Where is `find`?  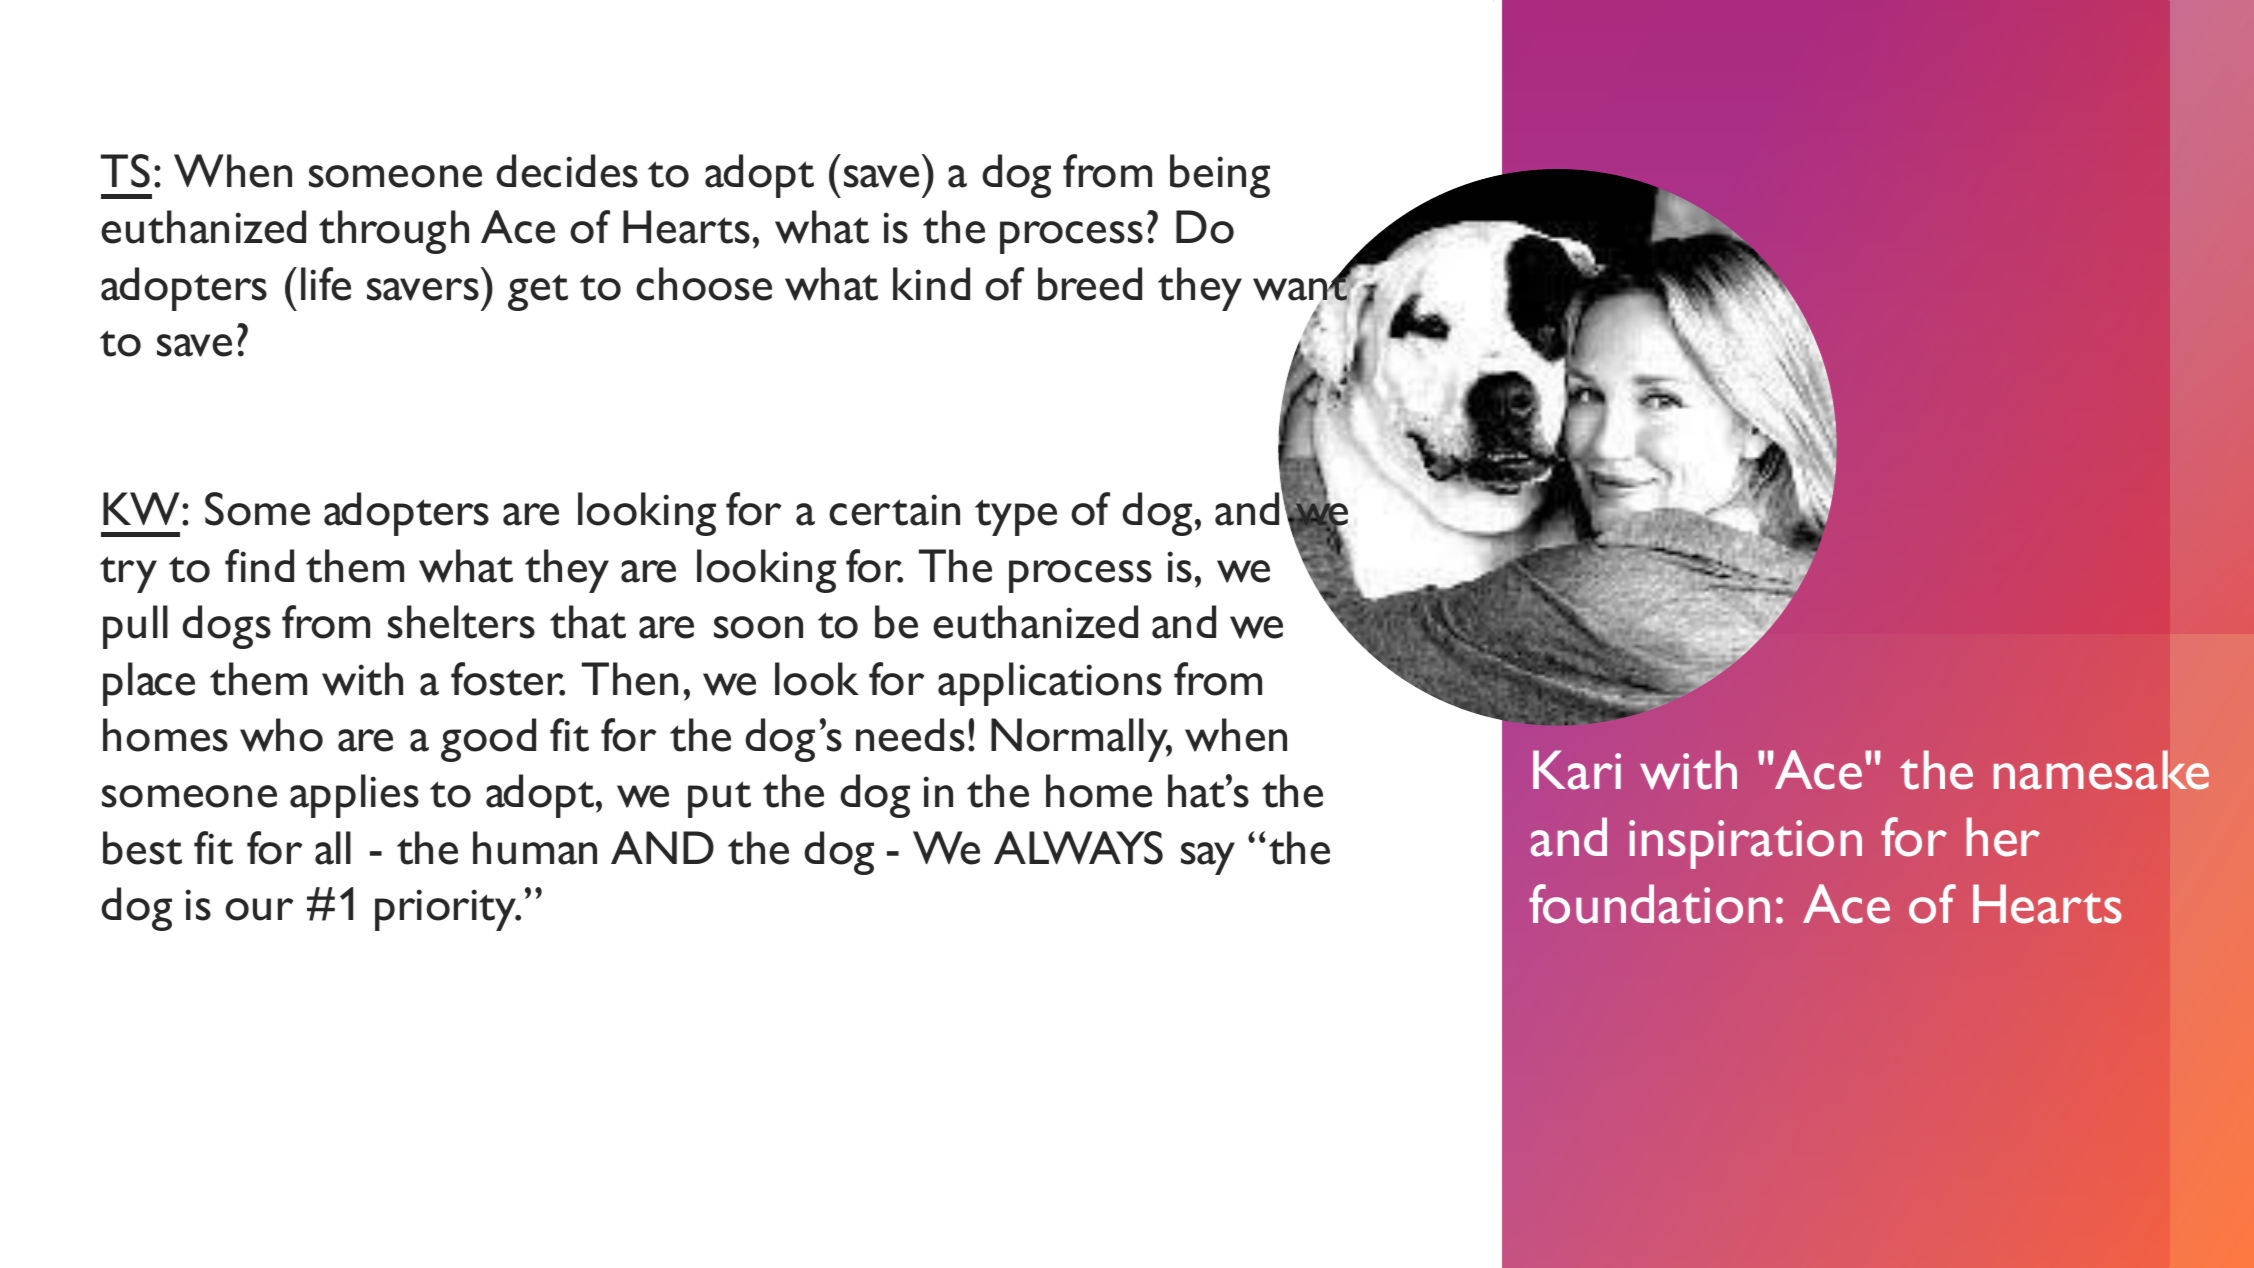 find is located at coordinates (259, 565).
